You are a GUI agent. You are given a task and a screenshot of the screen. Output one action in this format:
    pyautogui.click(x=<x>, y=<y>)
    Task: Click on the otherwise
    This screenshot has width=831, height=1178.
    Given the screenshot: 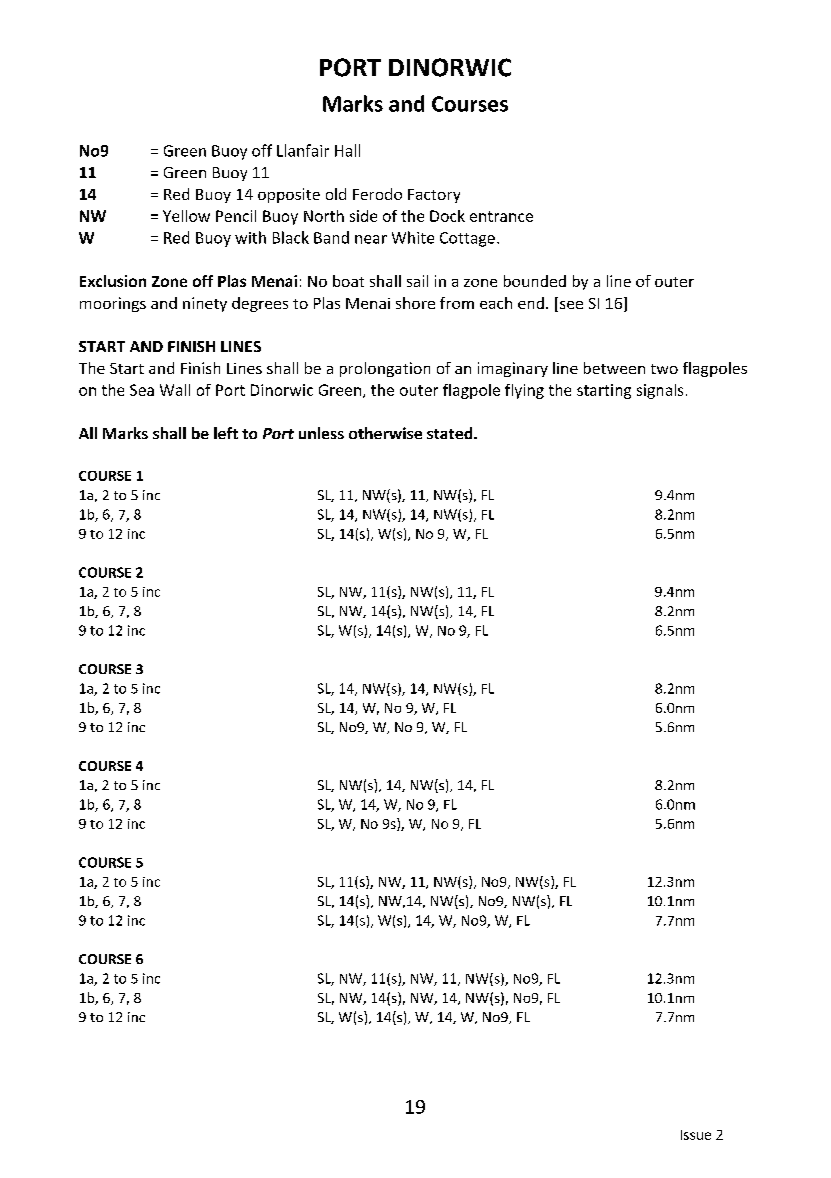 What is the action you would take?
    pyautogui.click(x=385, y=433)
